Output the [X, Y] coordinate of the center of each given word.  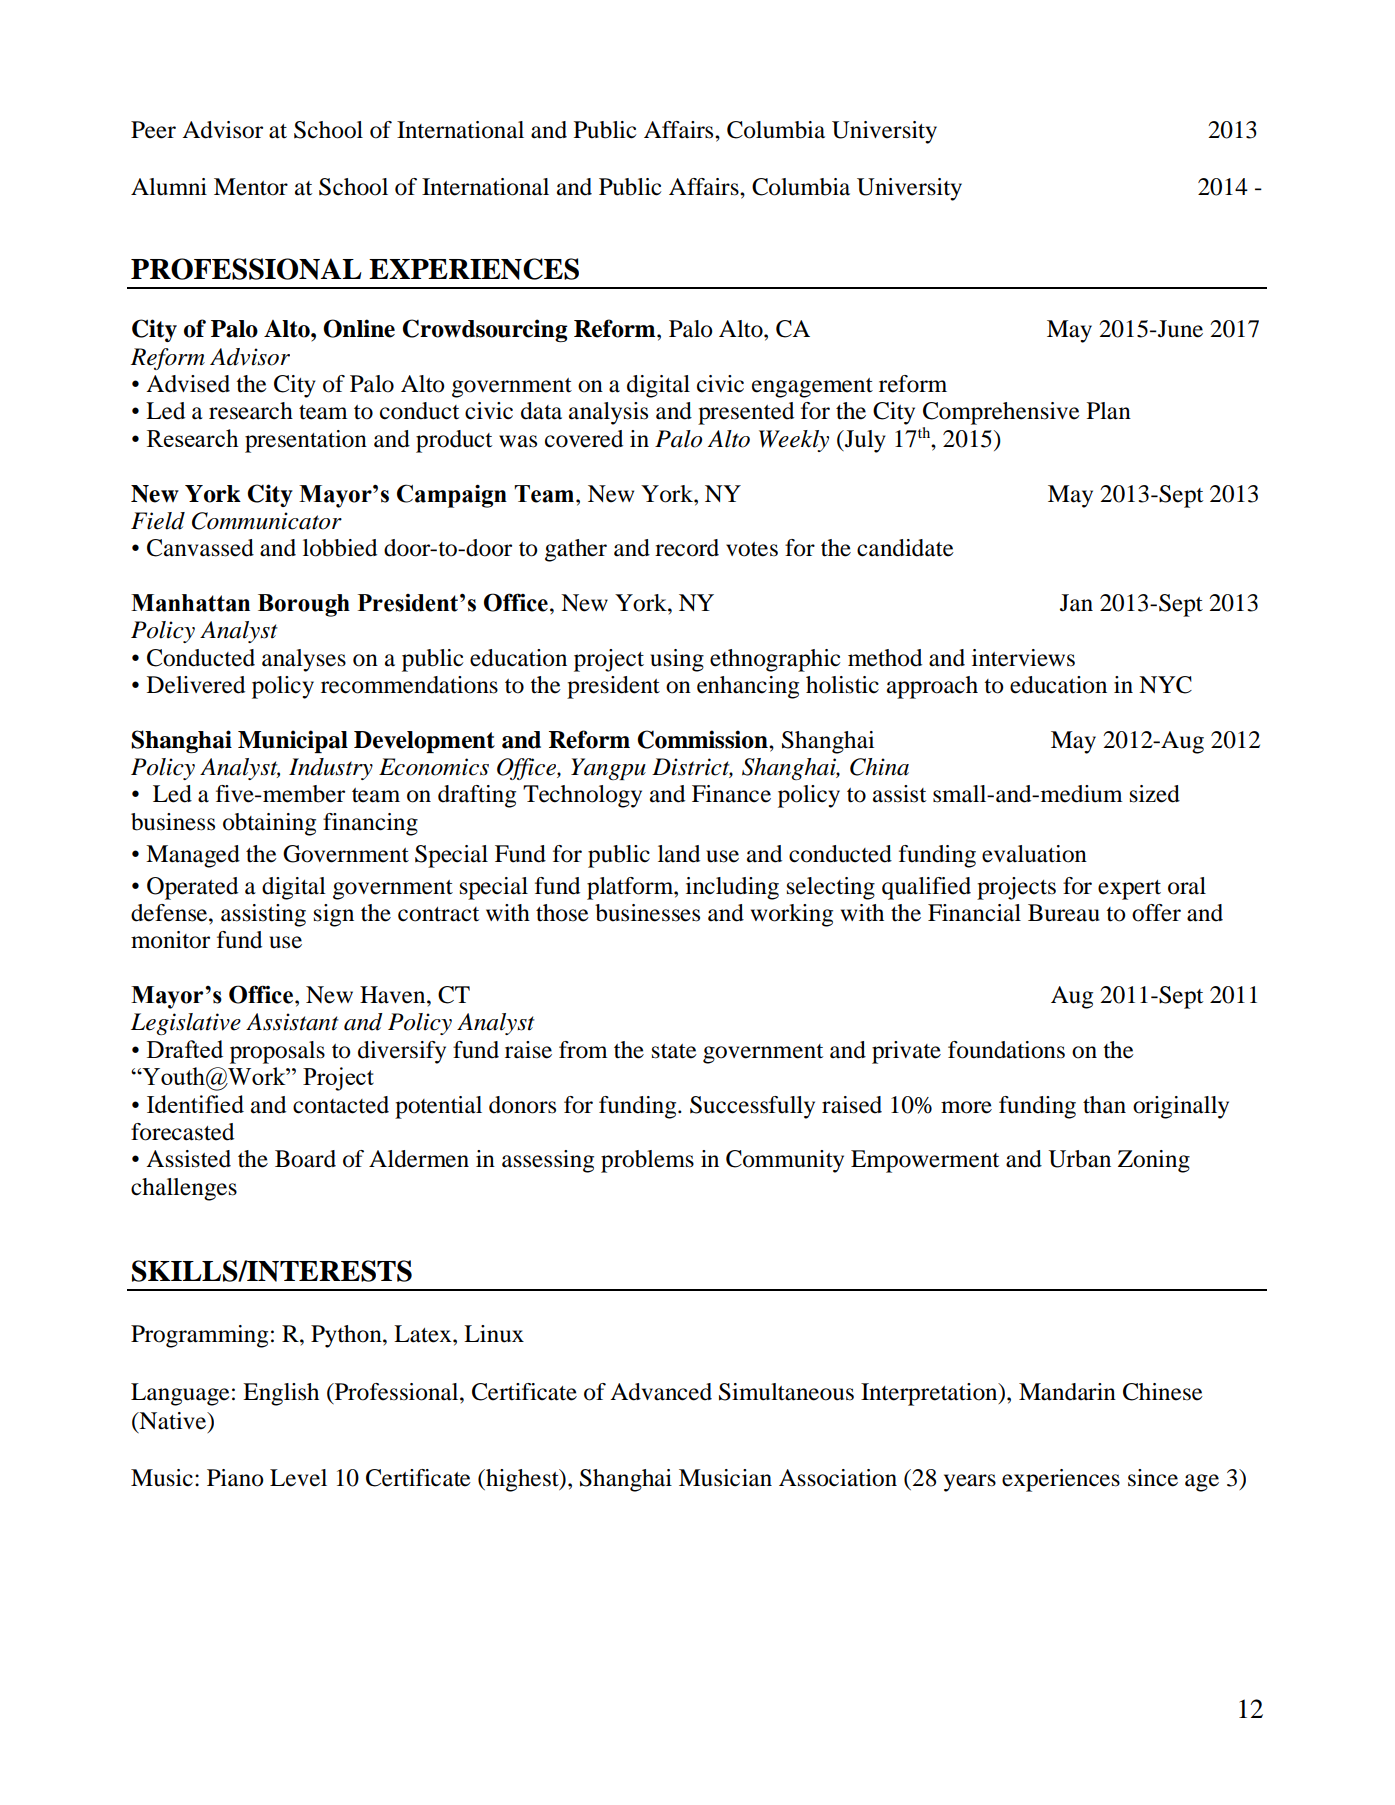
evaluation [1034, 854]
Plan [1109, 411]
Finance [731, 794]
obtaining [269, 824]
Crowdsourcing [485, 330]
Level [298, 1478]
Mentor [251, 187]
